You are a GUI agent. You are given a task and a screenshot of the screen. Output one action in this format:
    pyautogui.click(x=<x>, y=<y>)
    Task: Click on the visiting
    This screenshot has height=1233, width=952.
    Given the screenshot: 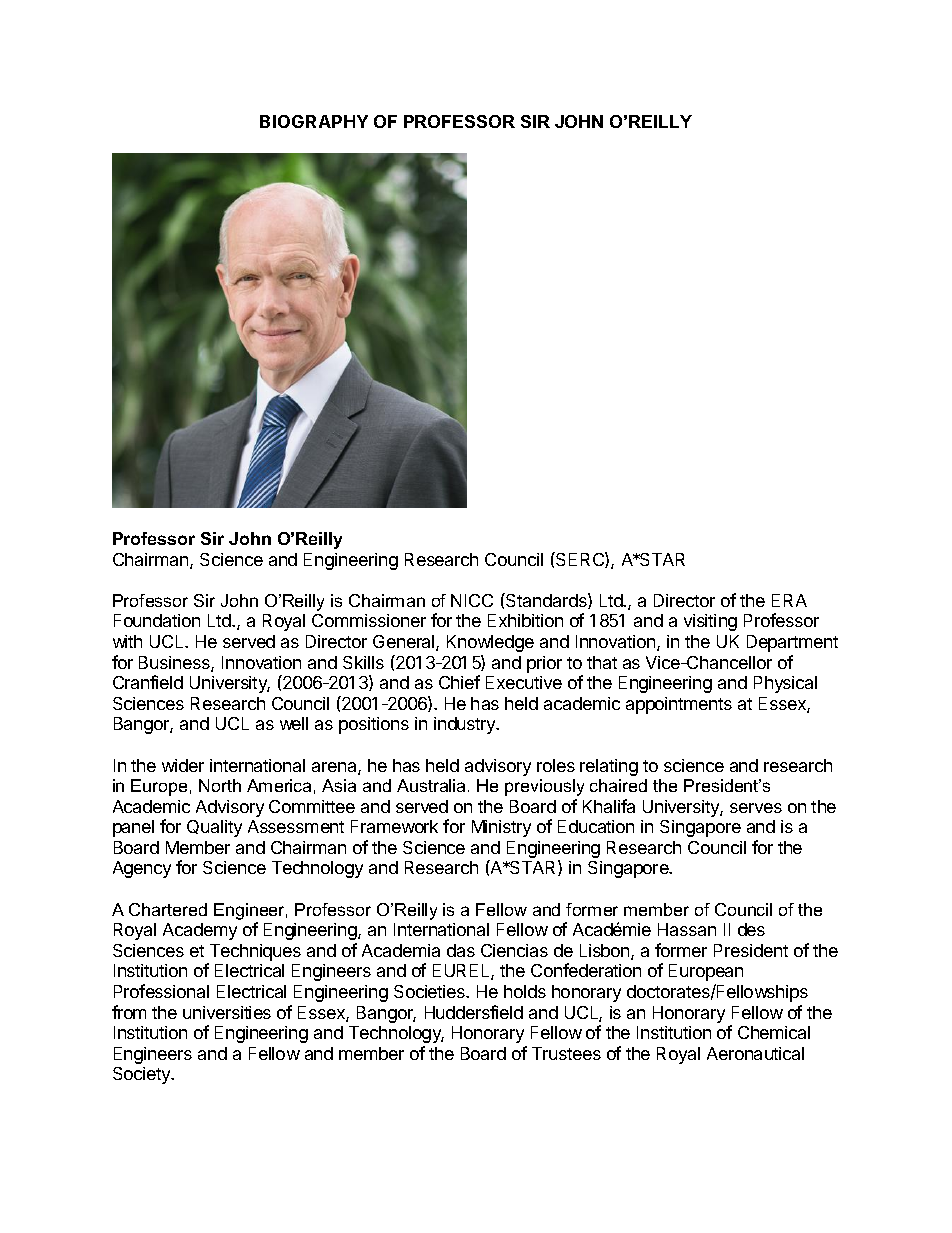 What is the action you would take?
    pyautogui.click(x=710, y=622)
